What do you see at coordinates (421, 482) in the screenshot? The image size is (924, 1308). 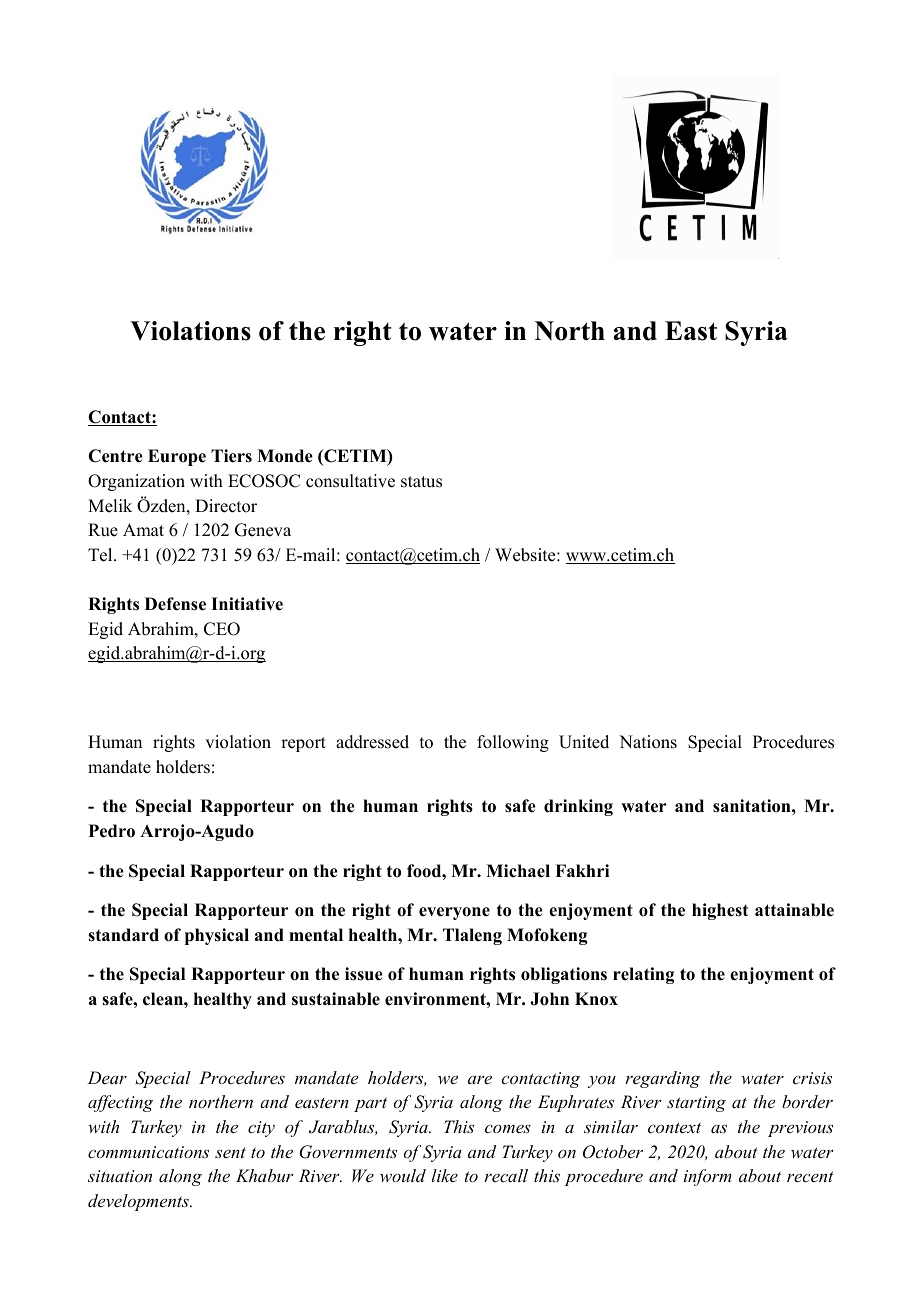 I see `status` at bounding box center [421, 482].
